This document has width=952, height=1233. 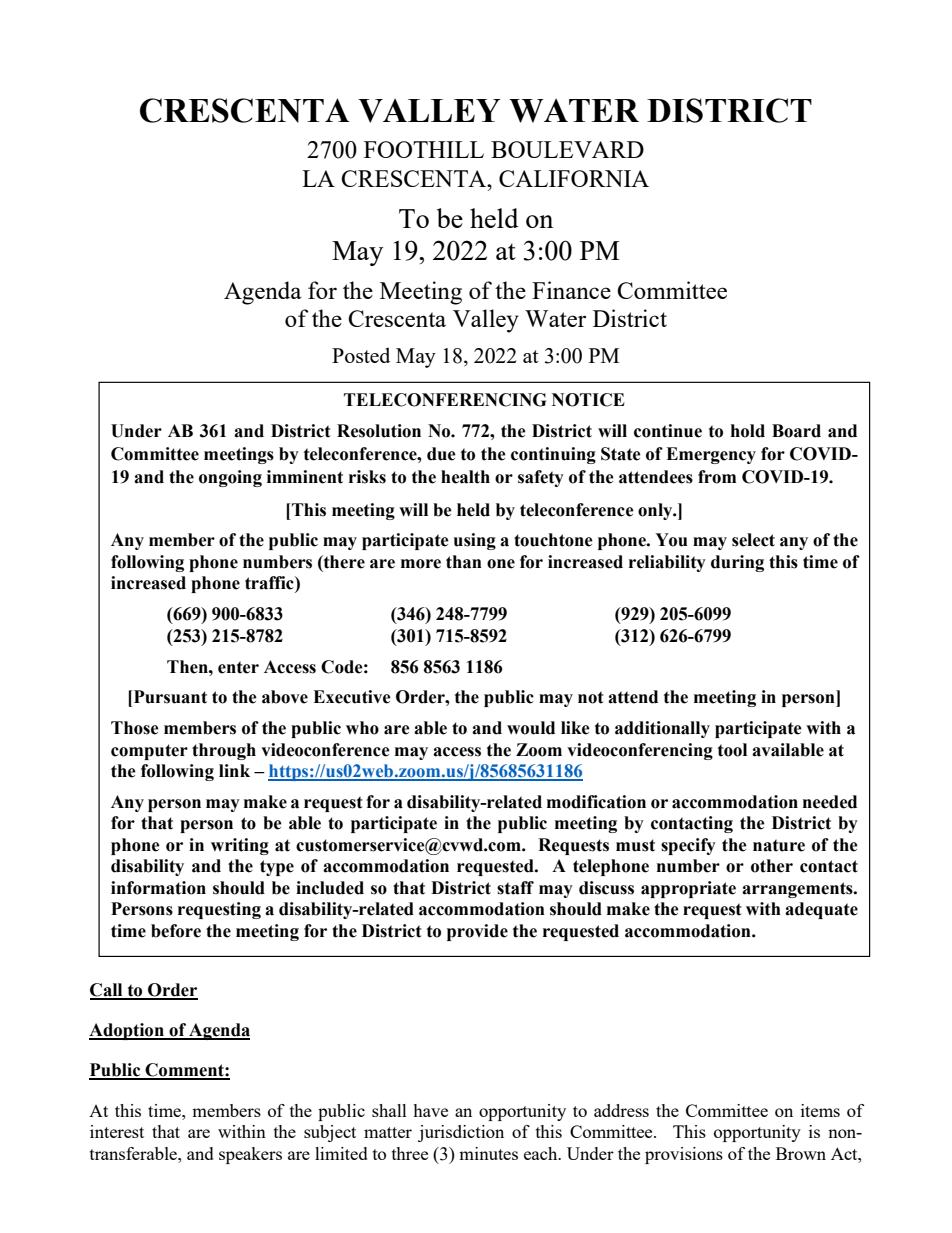 What do you see at coordinates (737, 563) in the document?
I see `during` at bounding box center [737, 563].
